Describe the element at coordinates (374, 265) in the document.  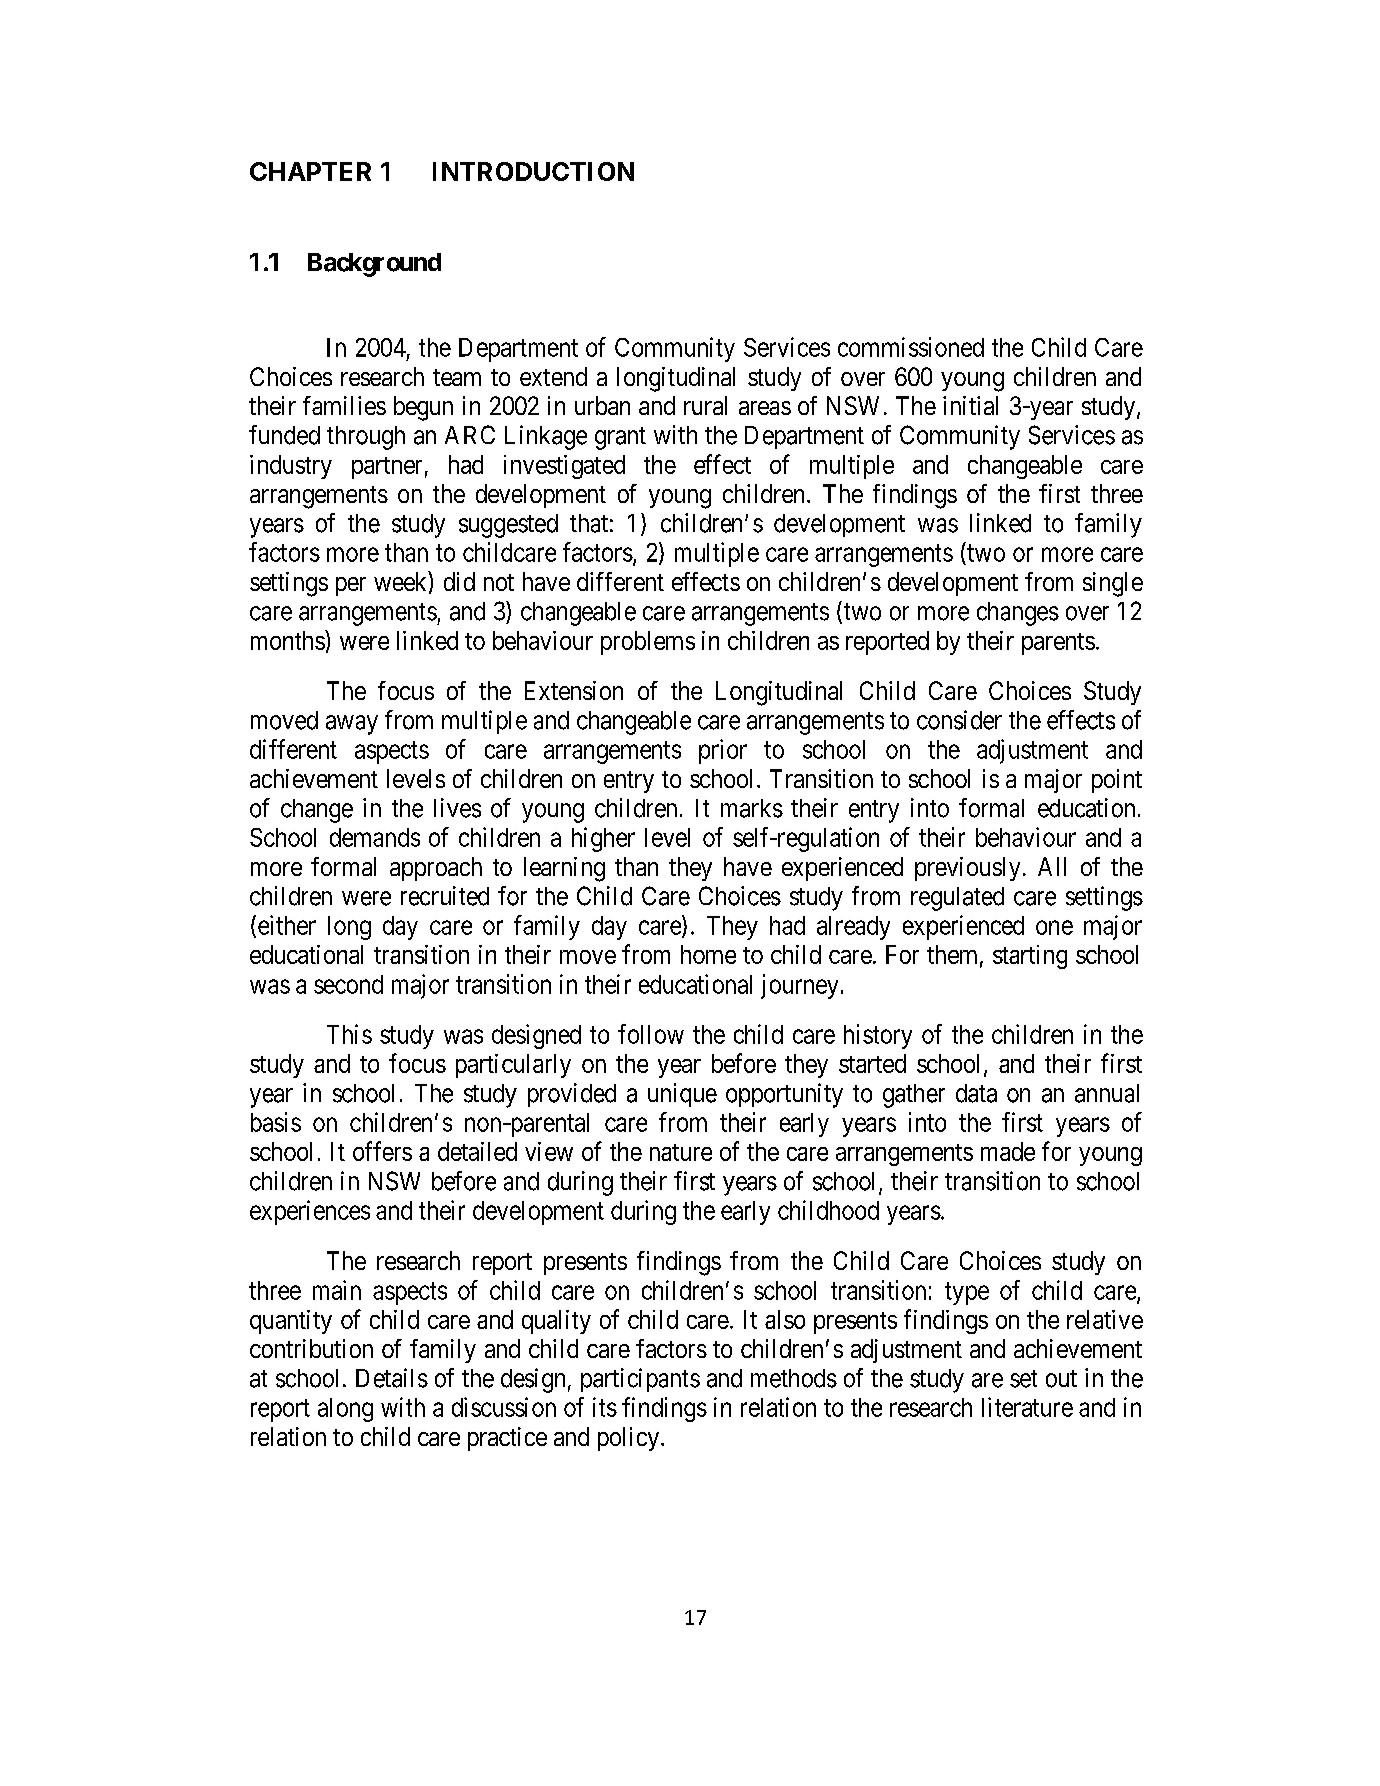
I see `Background` at that location.
